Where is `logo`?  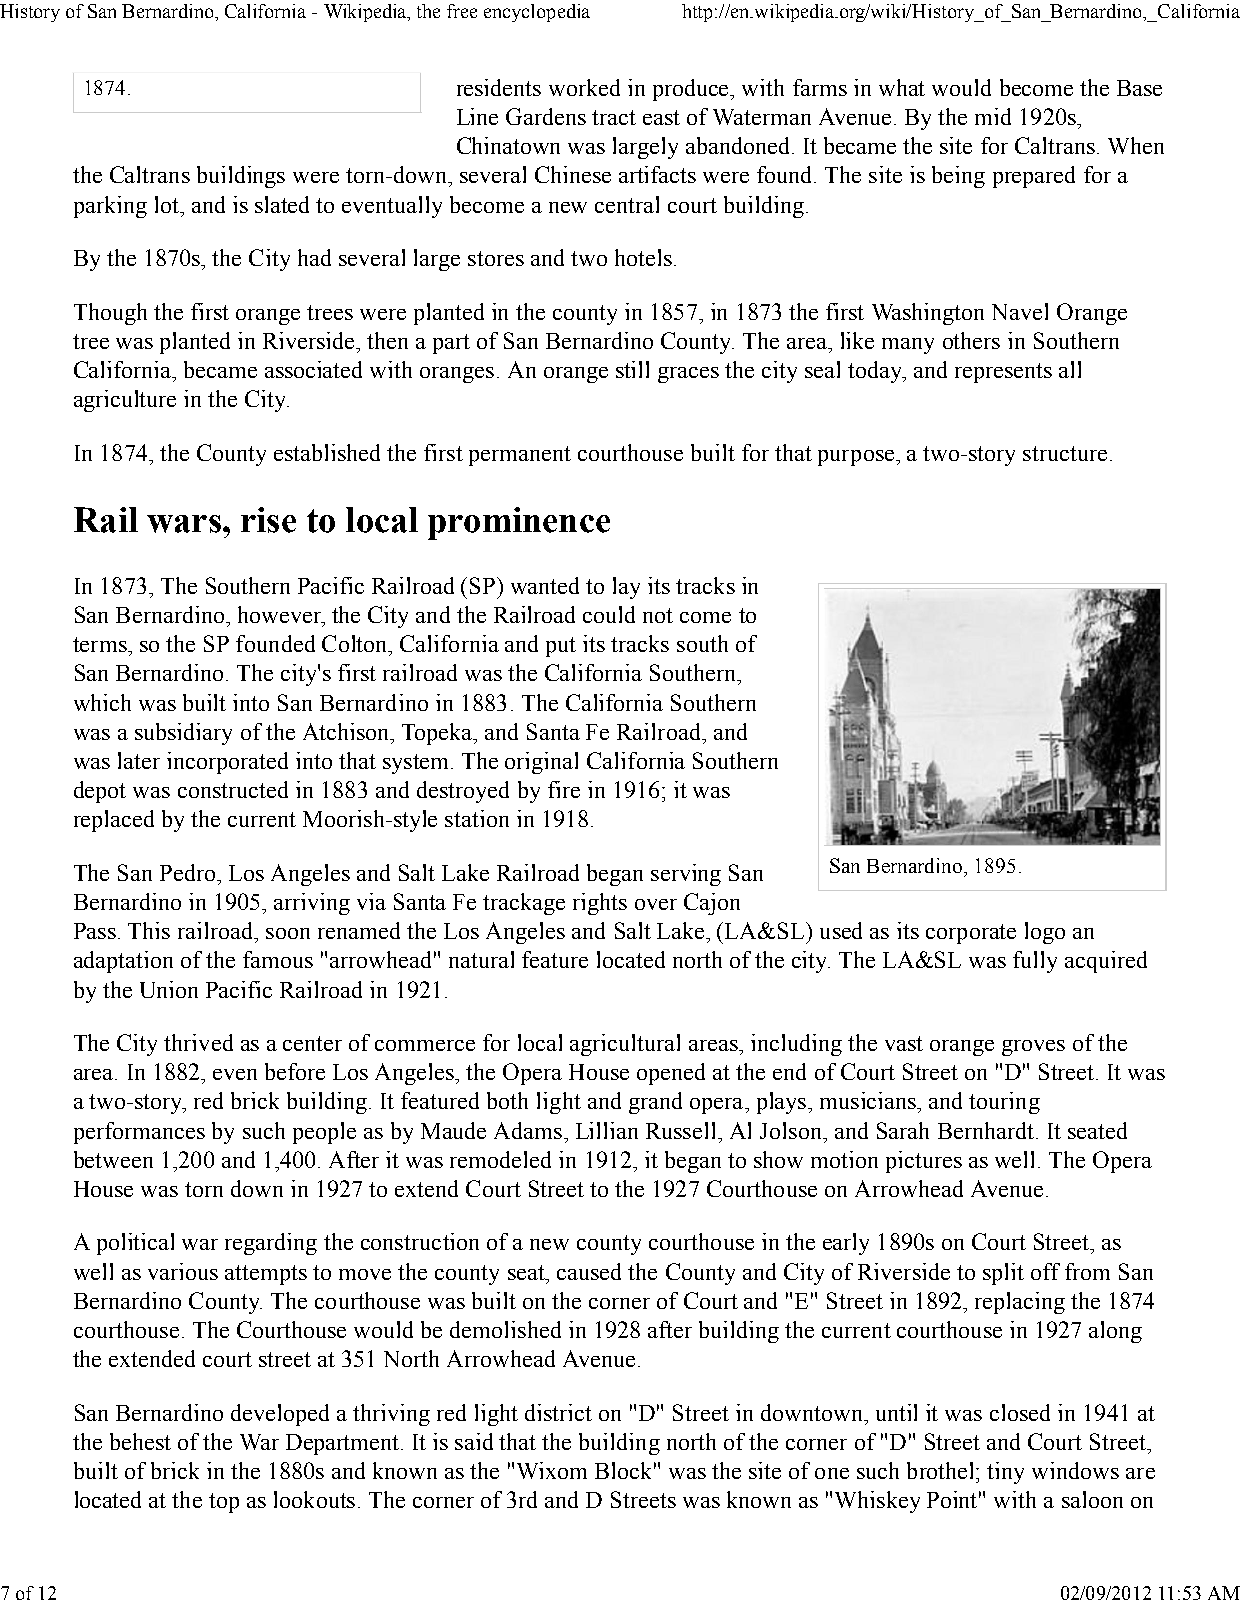
logo is located at coordinates (1045, 933).
